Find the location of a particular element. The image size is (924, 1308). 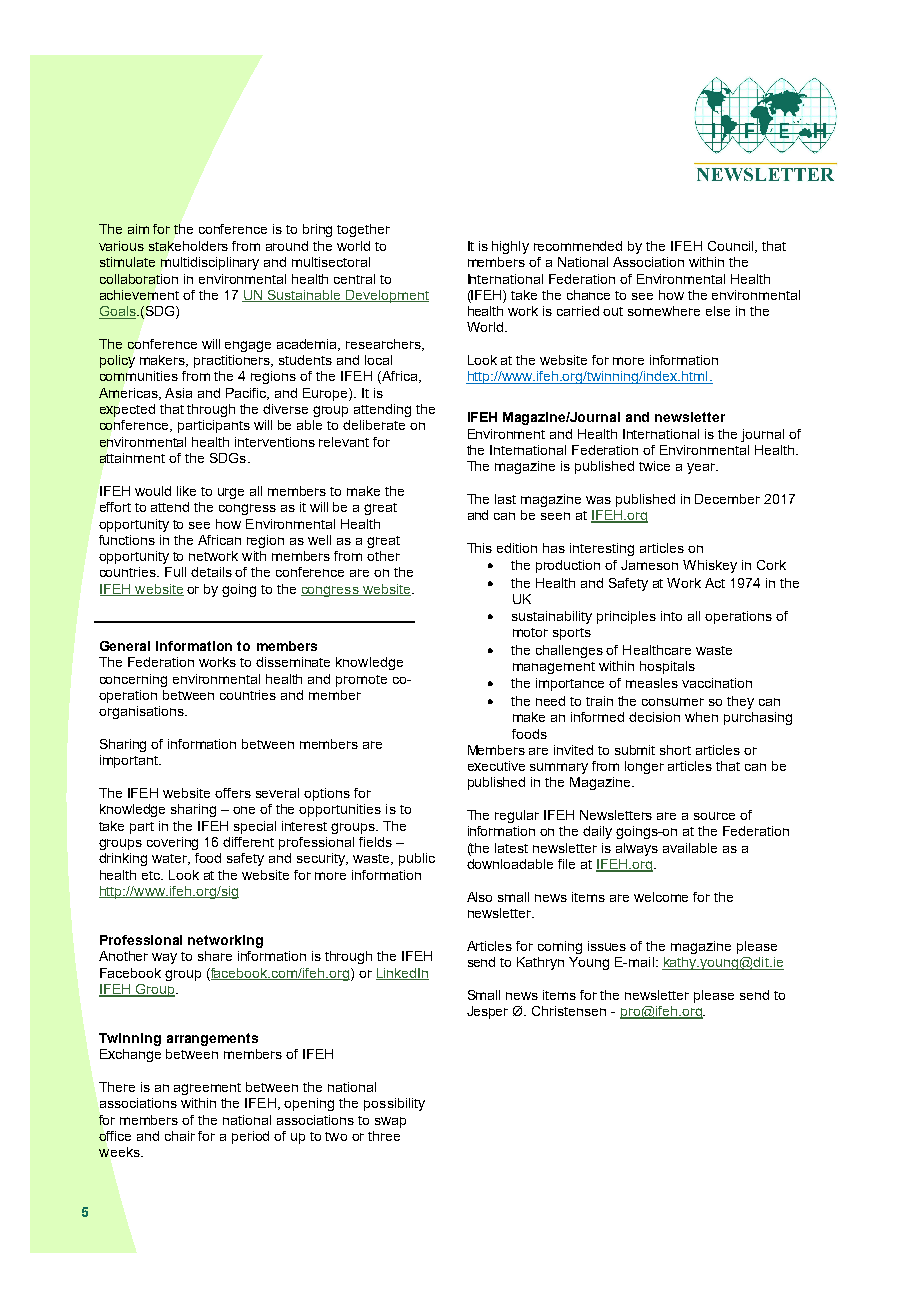

highly is located at coordinates (510, 247).
